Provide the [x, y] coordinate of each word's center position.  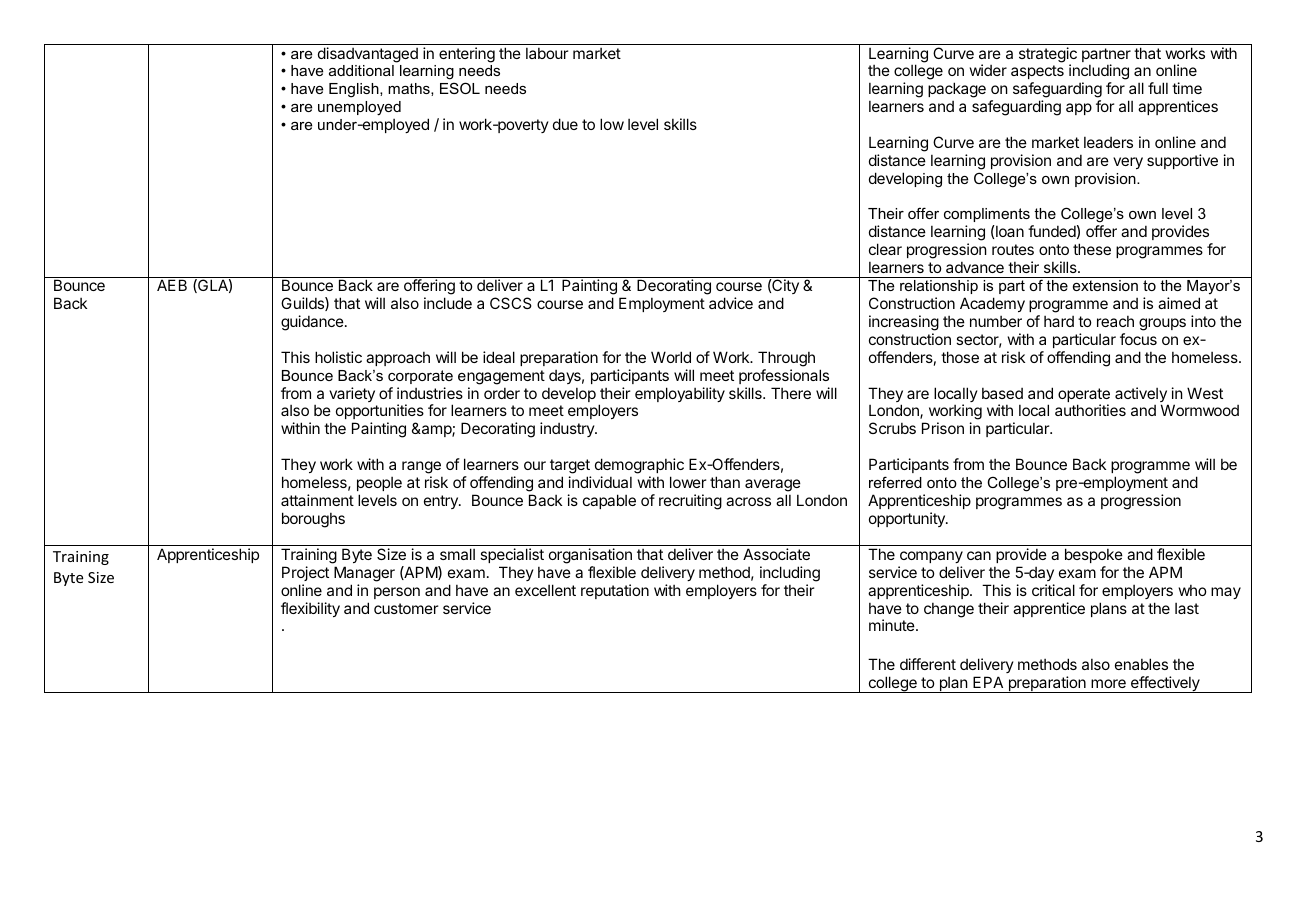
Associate [776, 554]
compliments [987, 215]
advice [731, 303]
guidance [312, 323]
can [979, 555]
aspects [1037, 74]
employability [680, 394]
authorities [1090, 410]
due [565, 124]
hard [1059, 321]
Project [305, 573]
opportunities [380, 413]
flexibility [310, 609]
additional [361, 70]
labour [547, 53]
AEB [172, 285]
